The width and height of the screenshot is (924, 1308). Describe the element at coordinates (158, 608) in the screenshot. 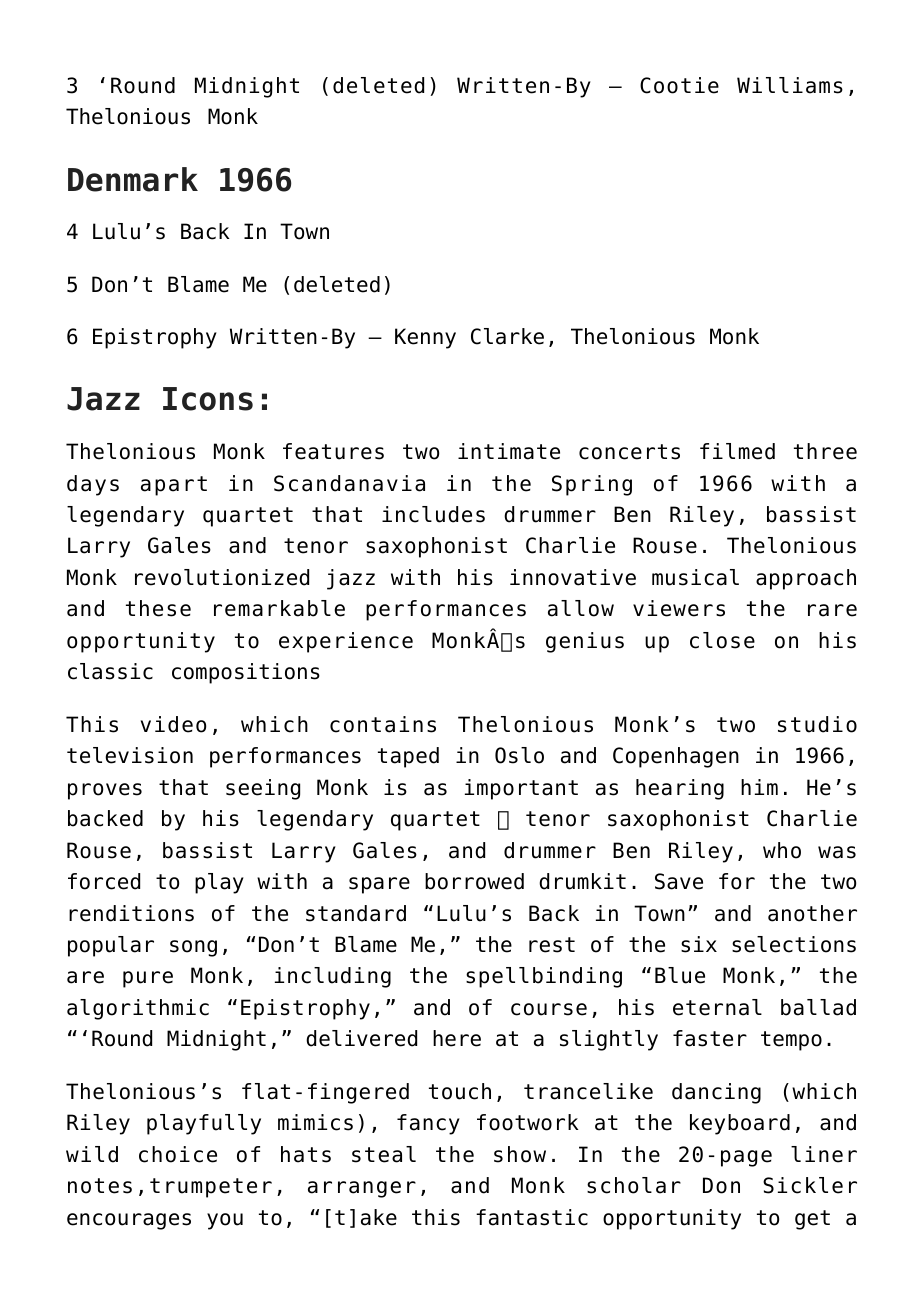

I see `these` at that location.
